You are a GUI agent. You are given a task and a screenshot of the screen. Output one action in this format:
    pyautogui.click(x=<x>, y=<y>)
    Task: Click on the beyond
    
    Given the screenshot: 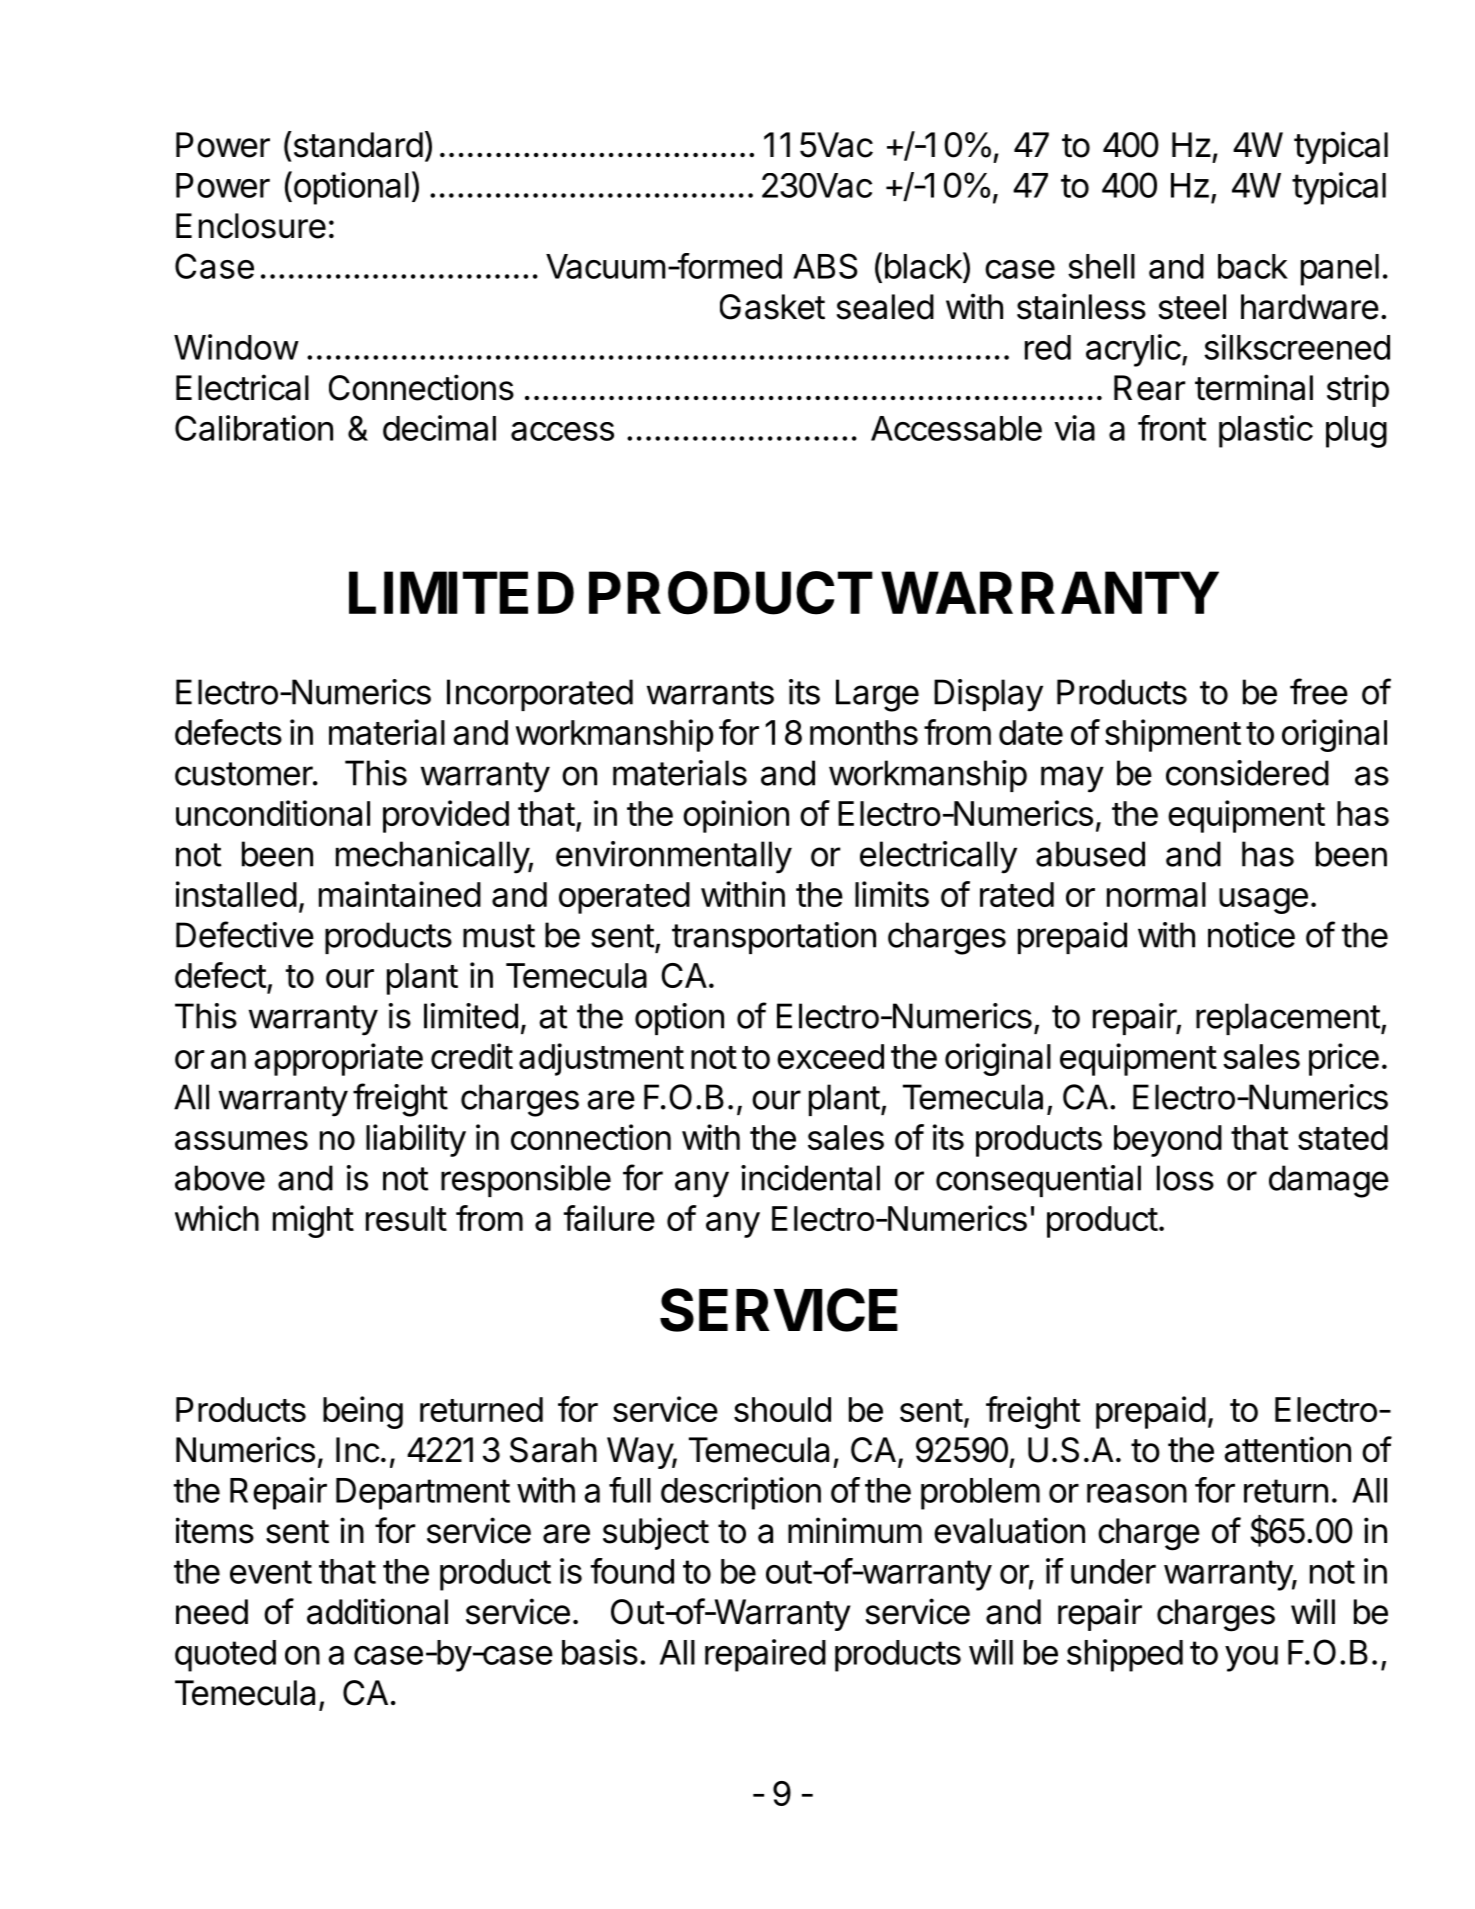 What is the action you would take?
    pyautogui.click(x=1168, y=1141)
